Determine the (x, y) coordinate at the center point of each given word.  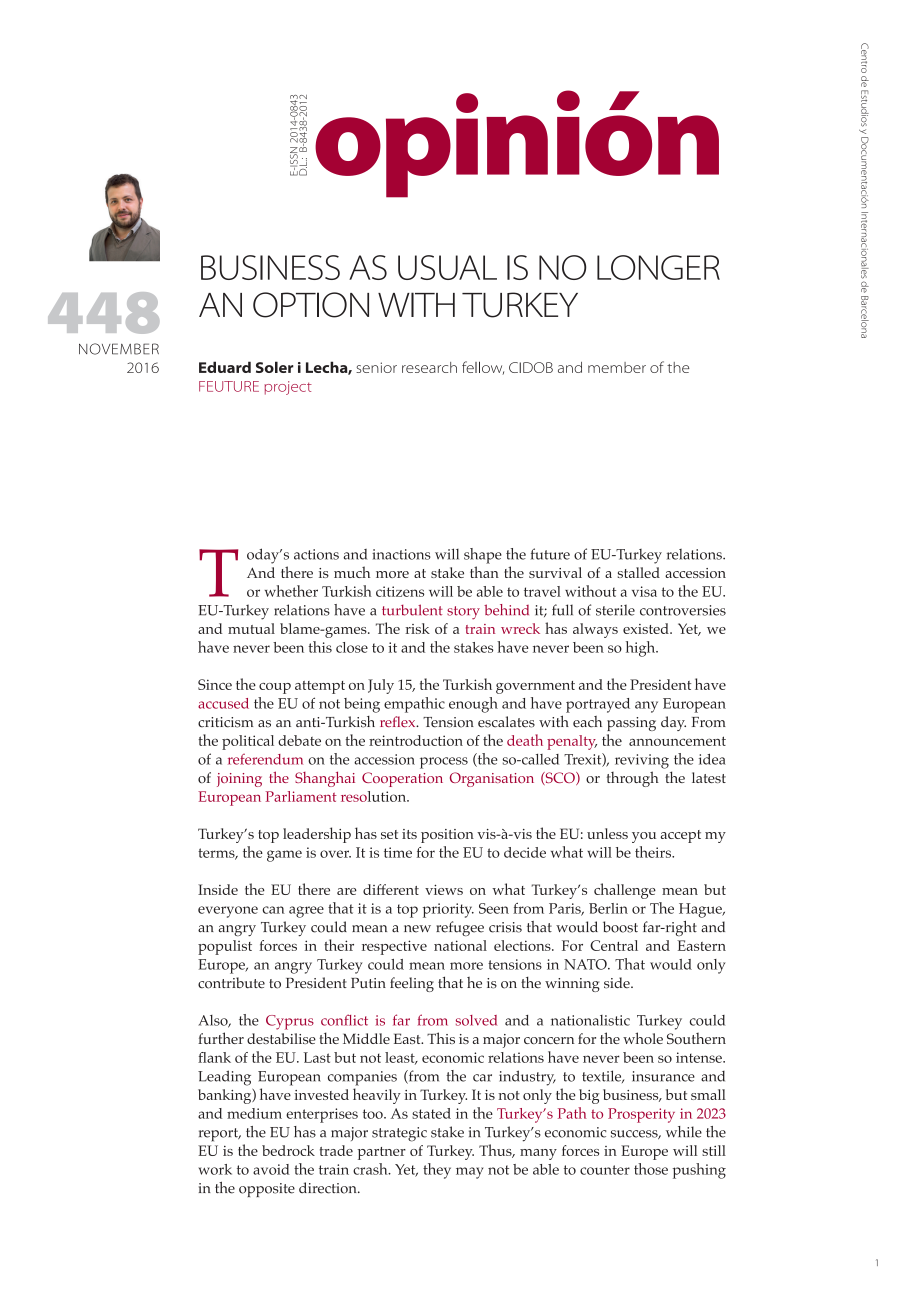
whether (291, 591)
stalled (639, 572)
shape (483, 556)
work (215, 1169)
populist (225, 947)
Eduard (225, 367)
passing (631, 724)
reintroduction (416, 740)
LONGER (658, 267)
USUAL (447, 267)
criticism (225, 722)
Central (614, 945)
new (417, 929)
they (437, 1171)
